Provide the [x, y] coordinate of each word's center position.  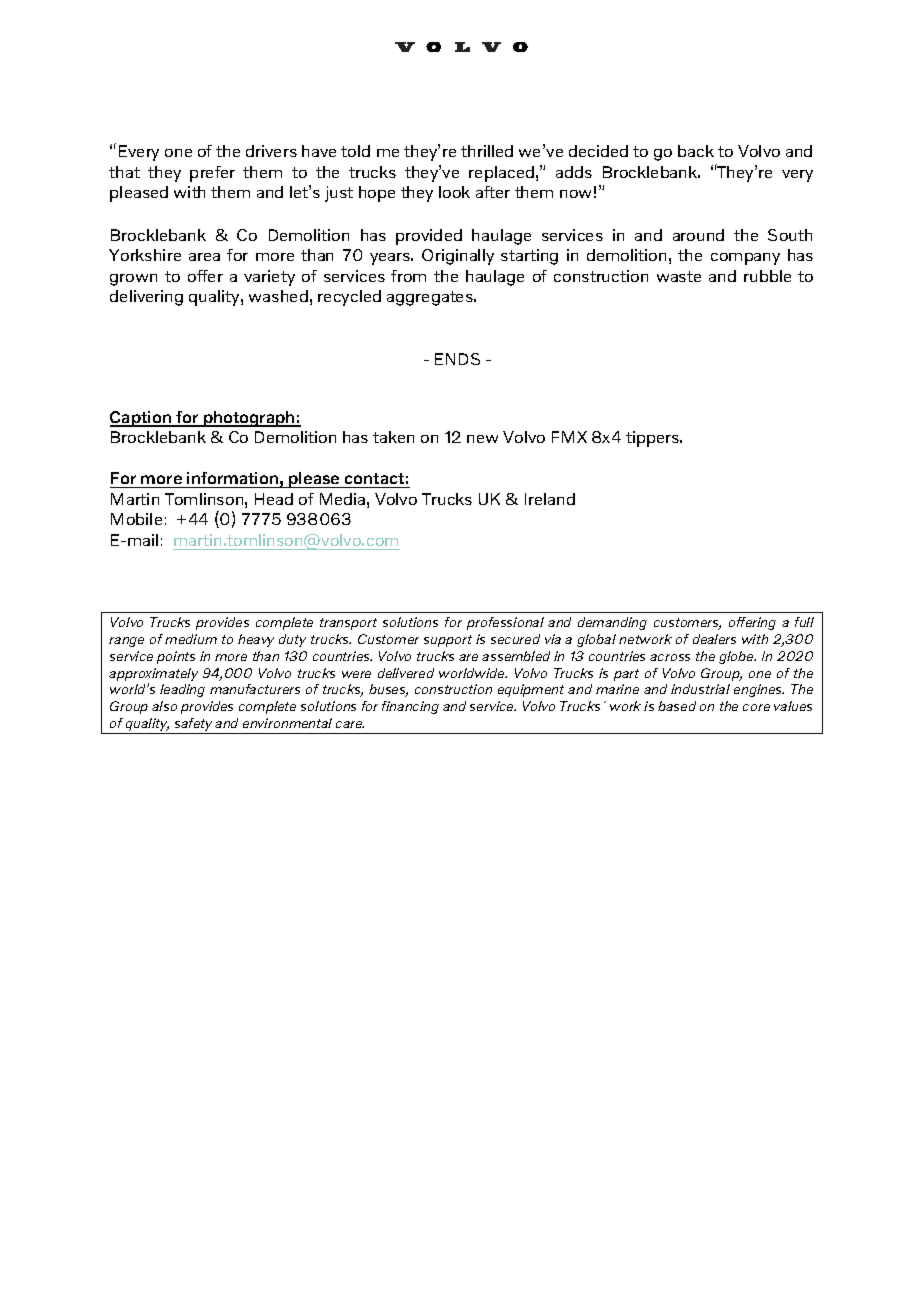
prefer [212, 174]
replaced [501, 174]
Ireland [550, 499]
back [696, 151]
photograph [249, 419]
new [482, 439]
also [164, 706]
